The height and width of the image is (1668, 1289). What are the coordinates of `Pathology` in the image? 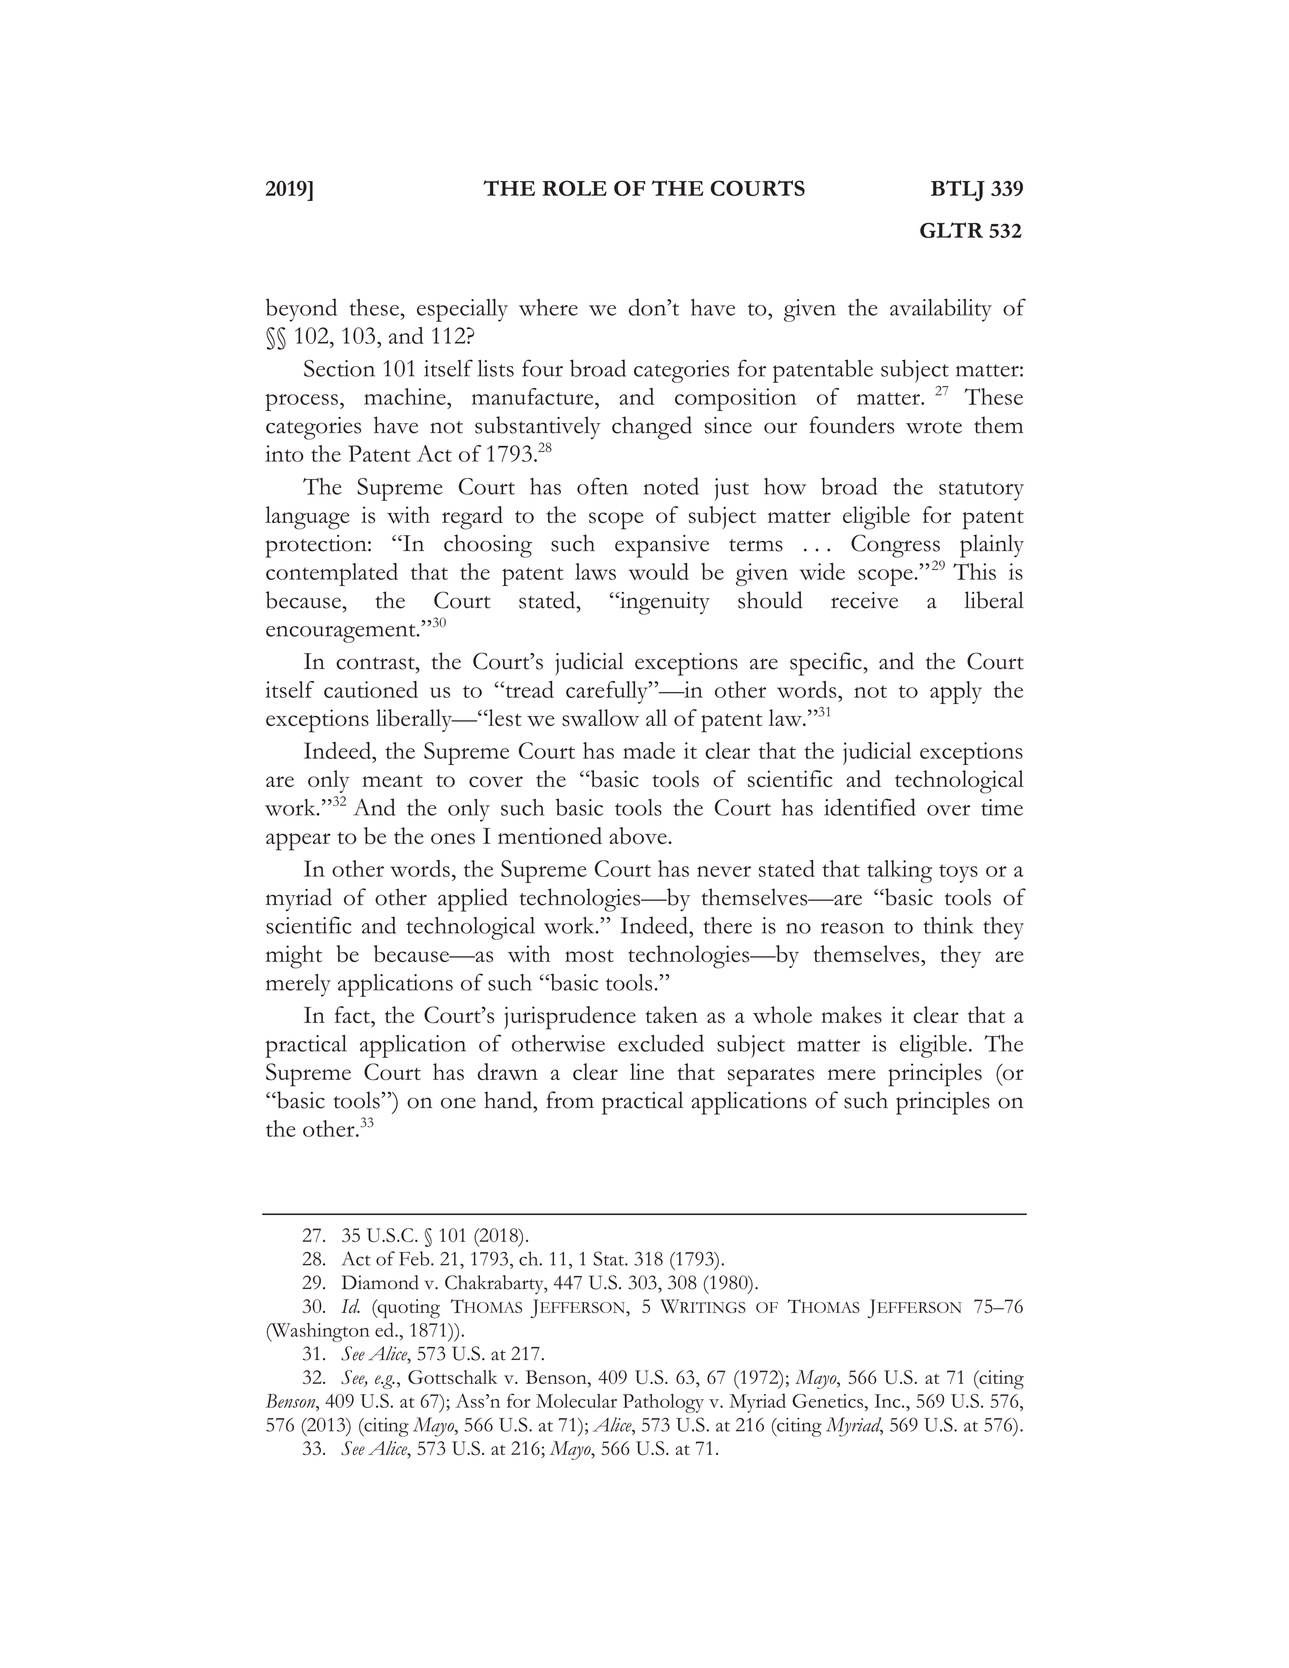 It's located at (663, 1403).
